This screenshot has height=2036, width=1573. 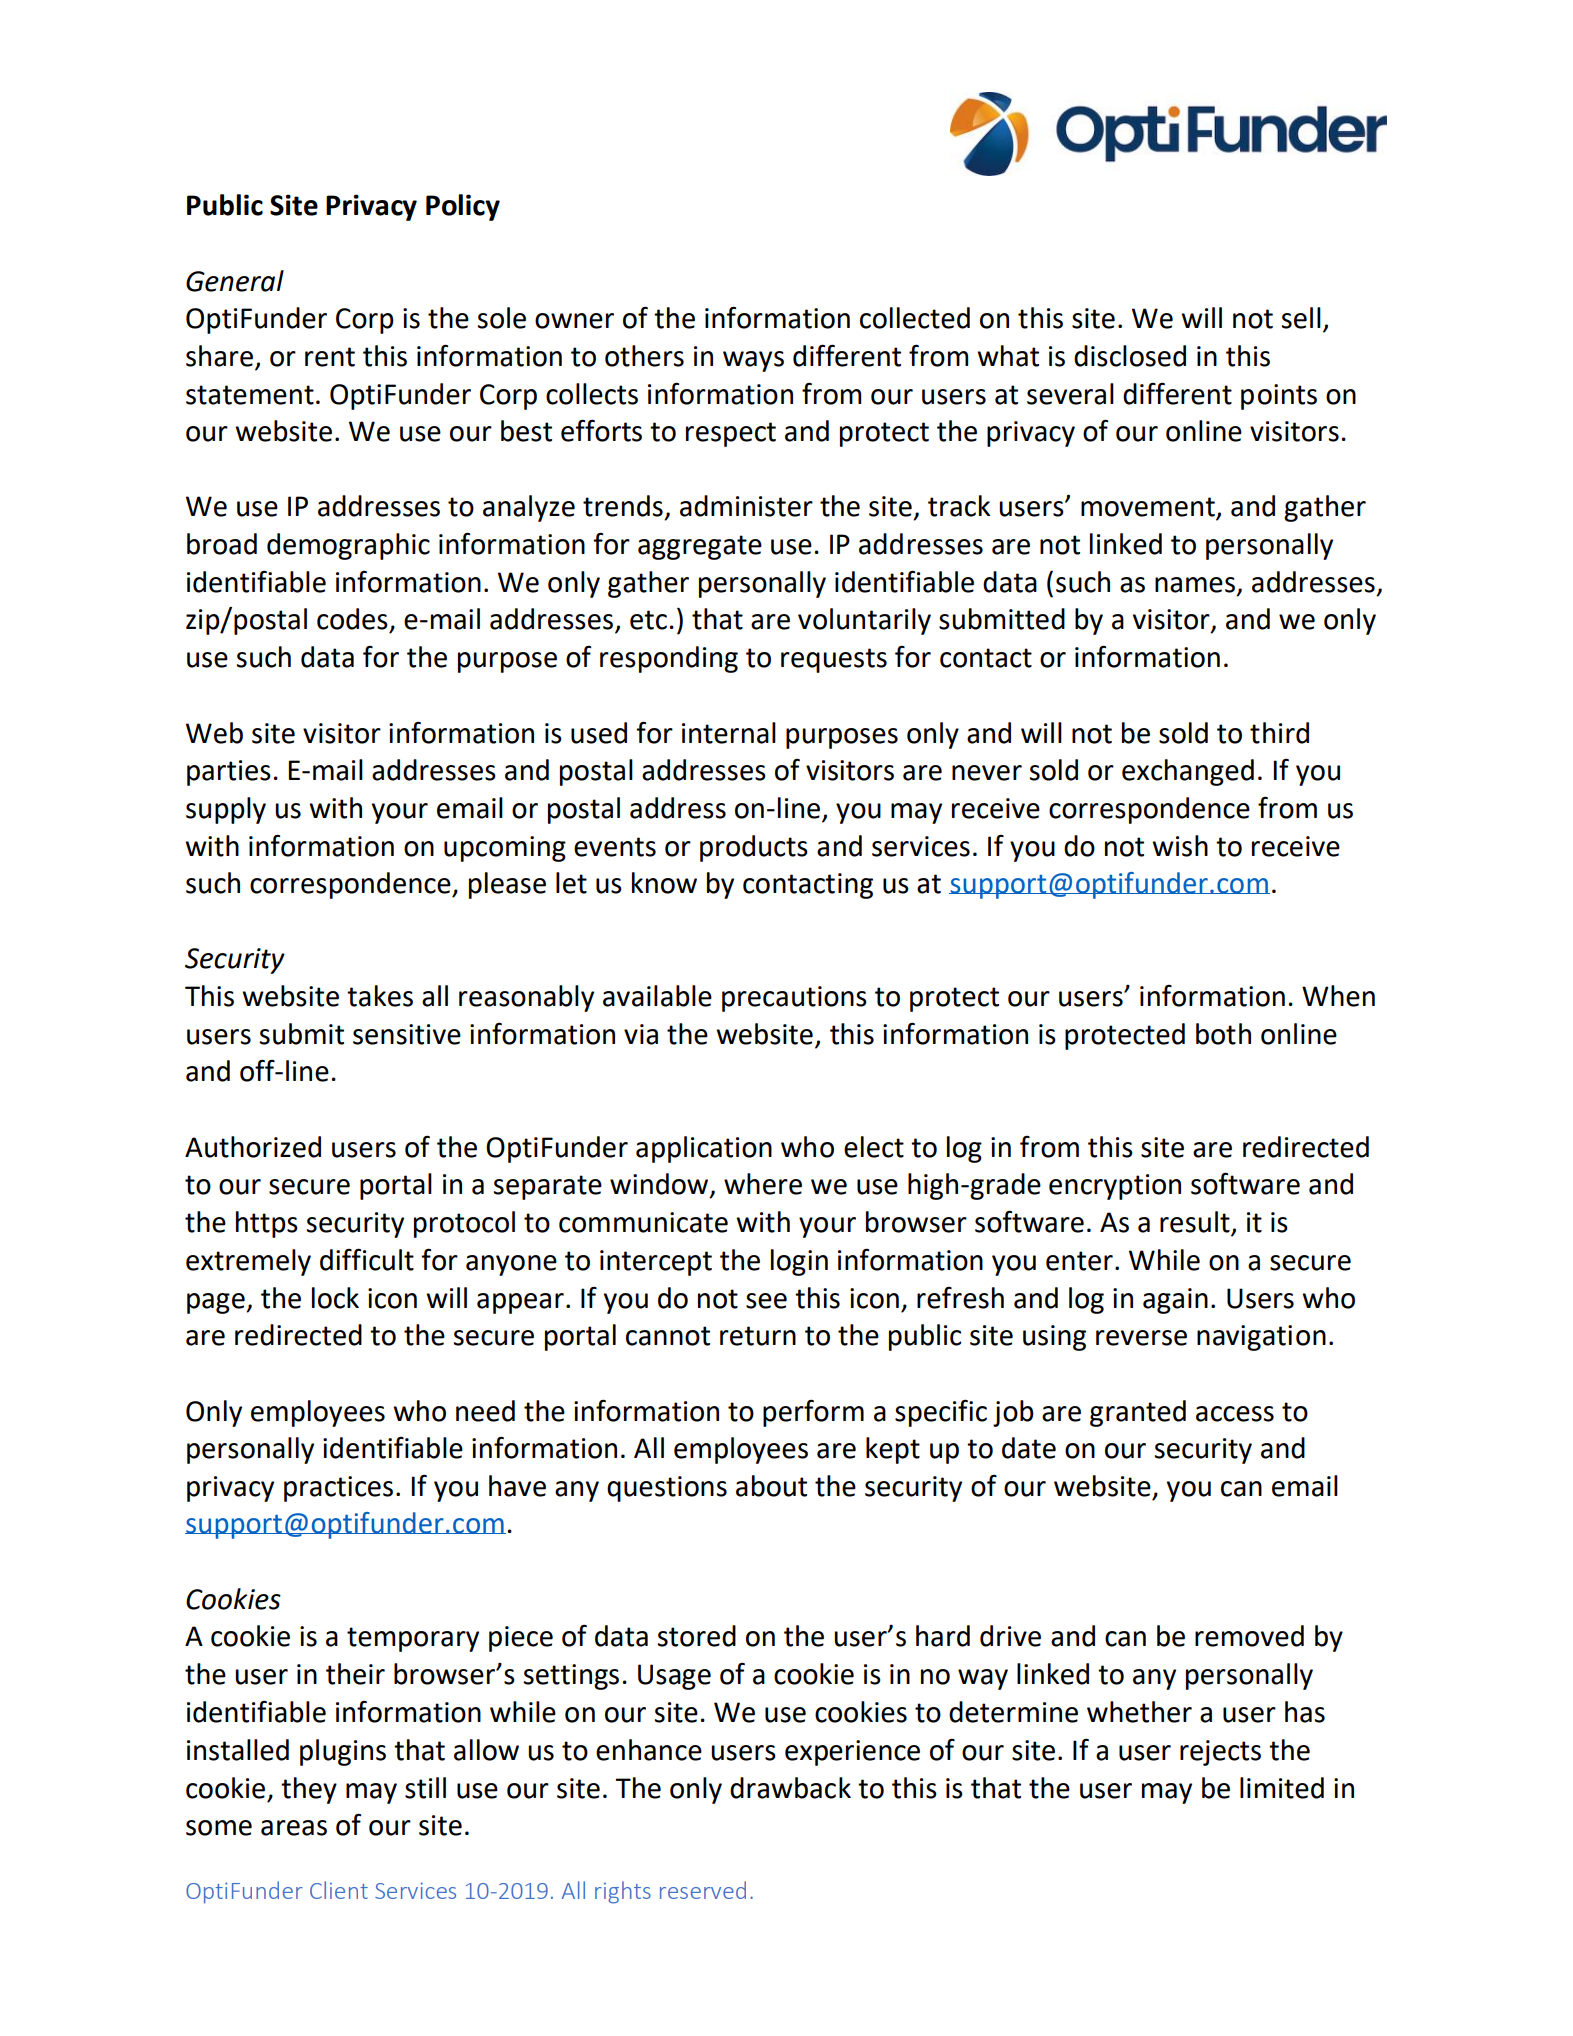 I want to click on areas, so click(x=294, y=1828).
